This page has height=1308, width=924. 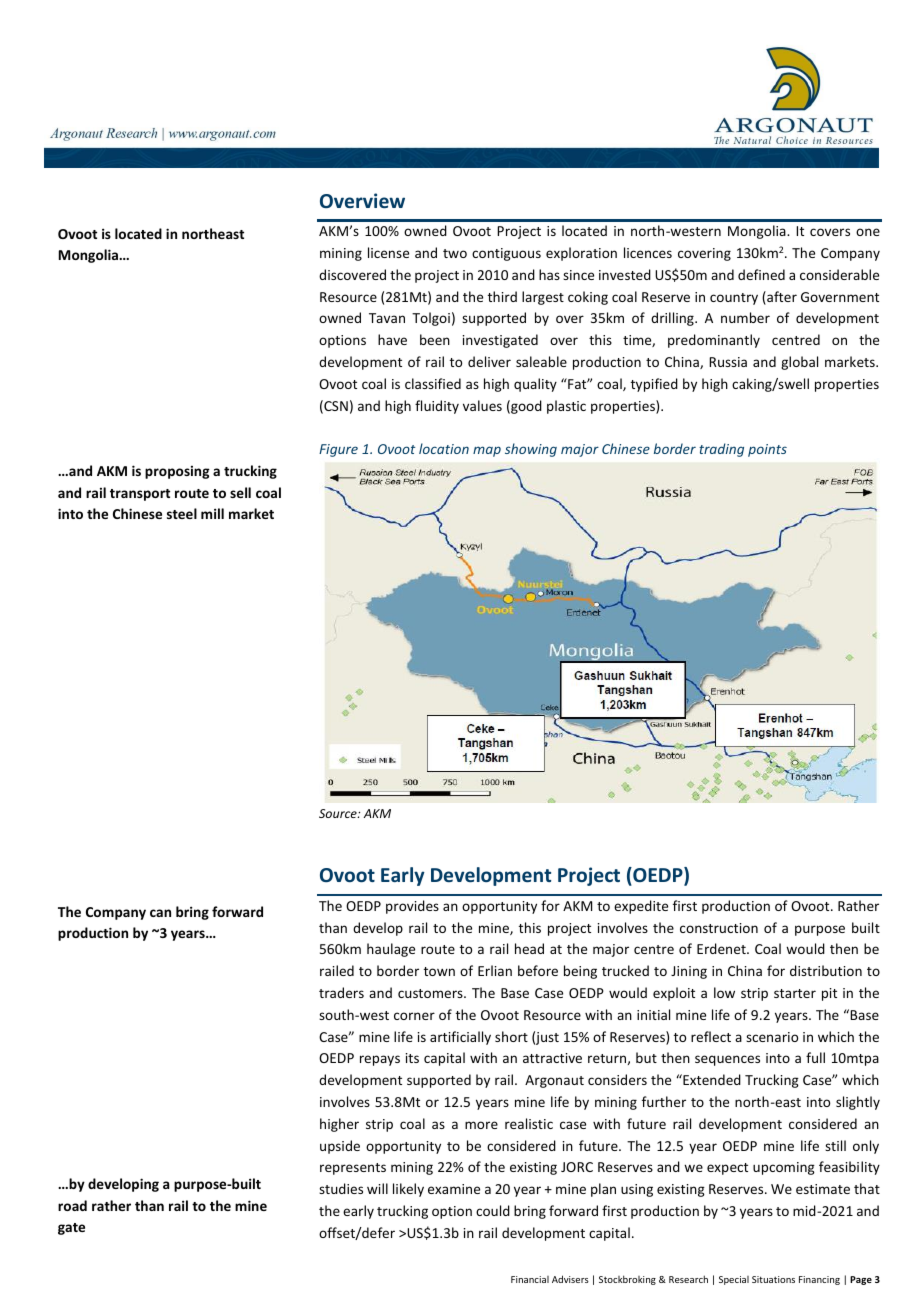 What do you see at coordinates (388, 252) in the page?
I see `license` at bounding box center [388, 252].
